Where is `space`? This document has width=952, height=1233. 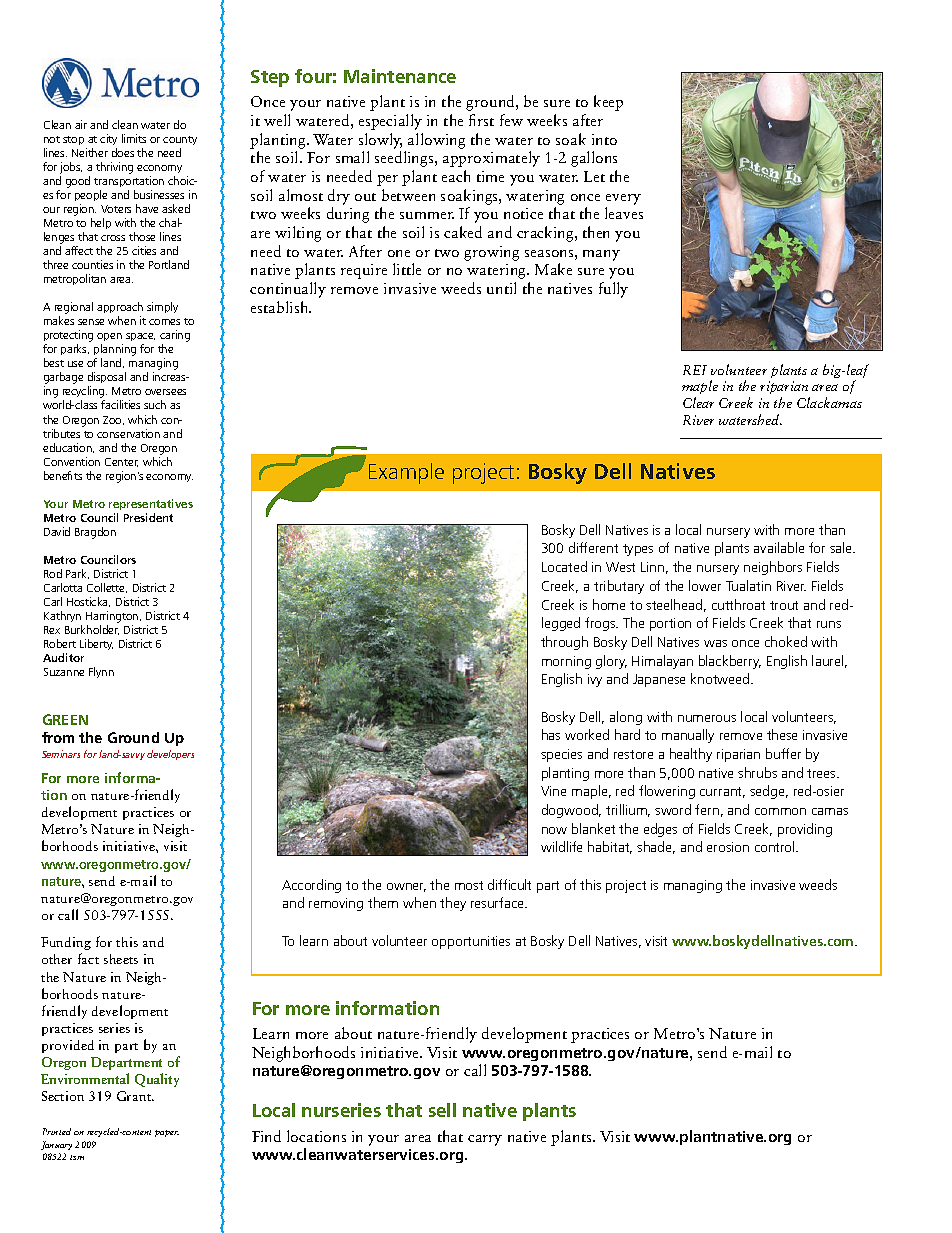
space is located at coordinates (140, 339).
